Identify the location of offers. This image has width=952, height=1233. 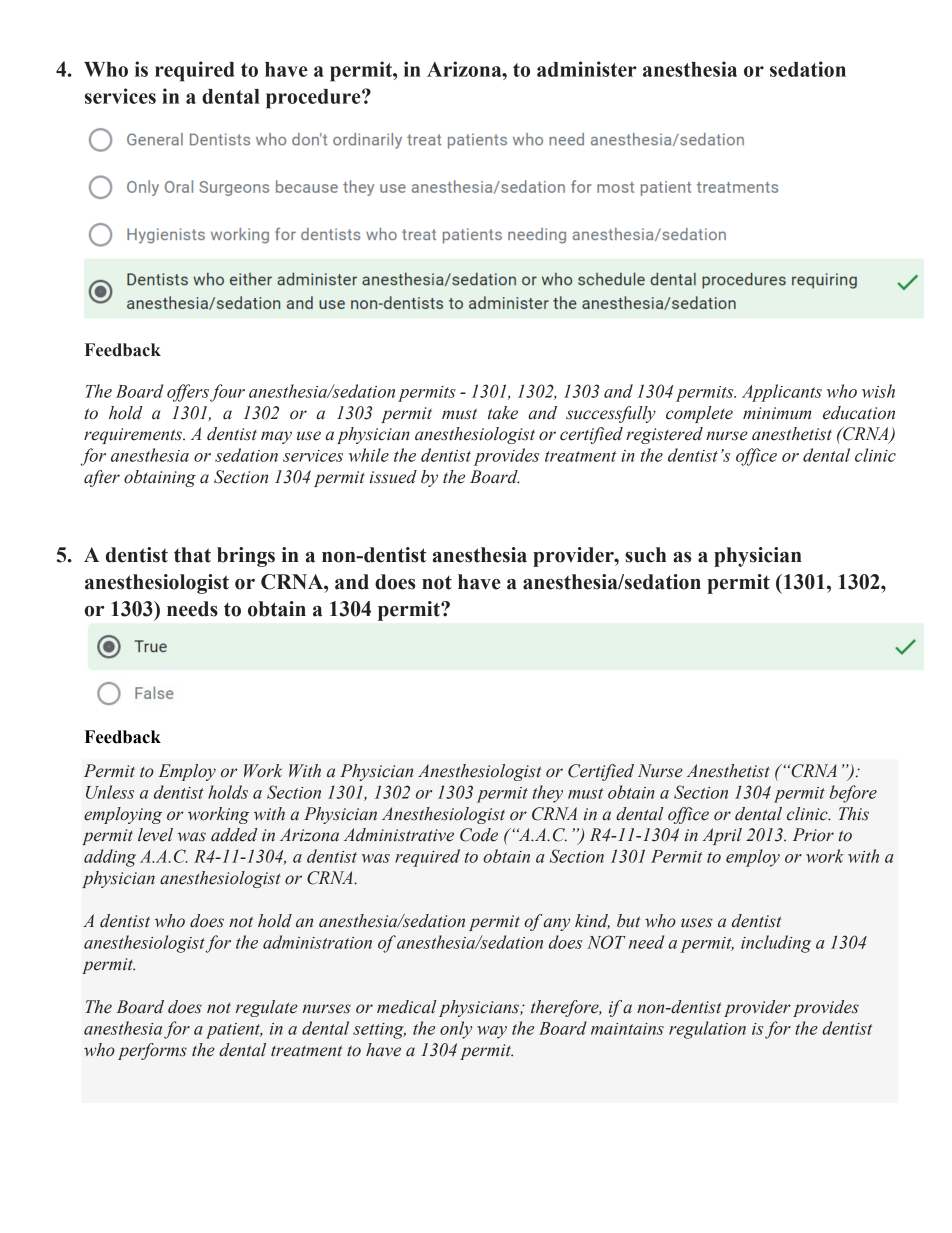
(188, 393).
